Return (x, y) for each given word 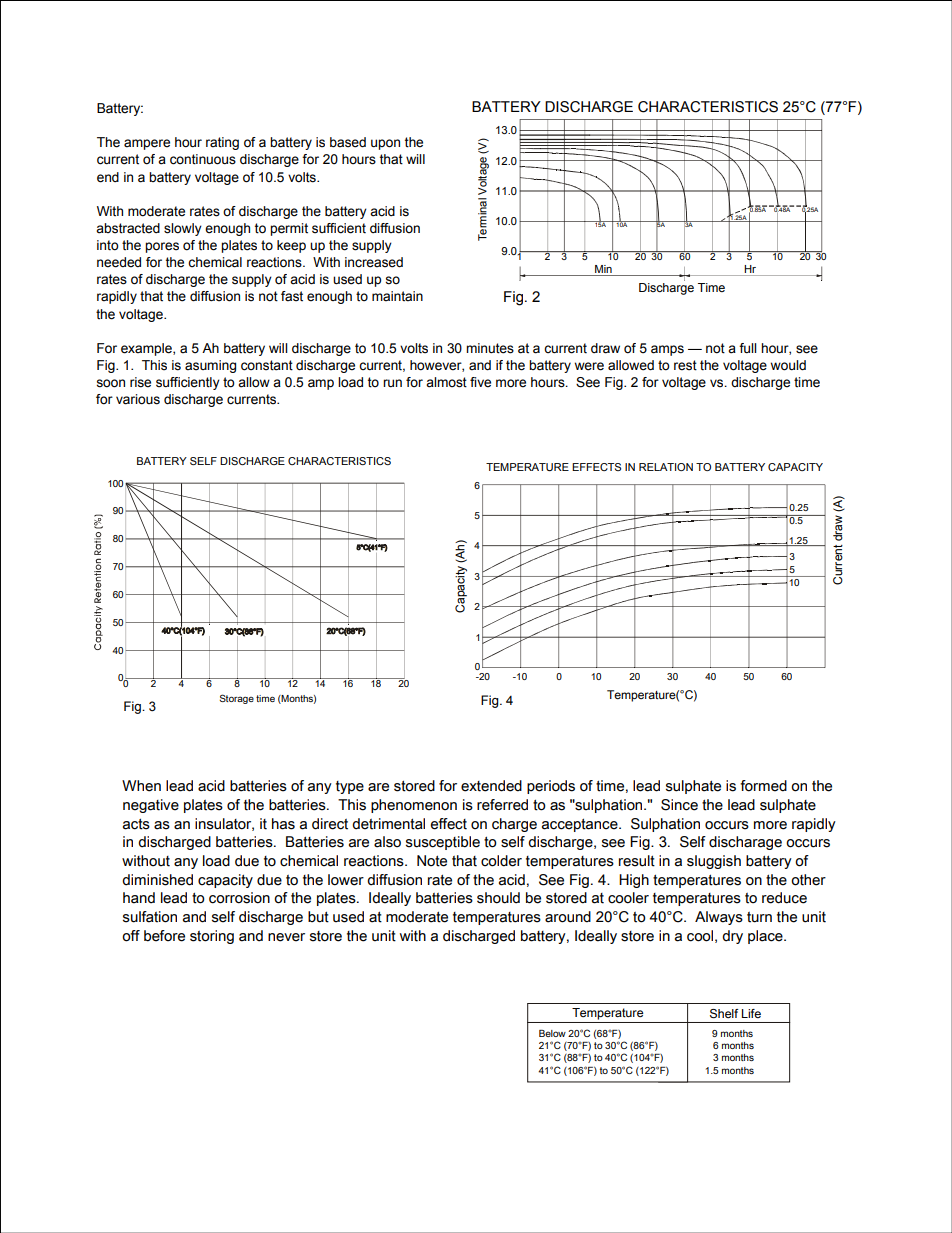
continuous (203, 159)
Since (679, 805)
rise (140, 382)
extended (491, 786)
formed (763, 786)
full (748, 348)
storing (212, 937)
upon (385, 144)
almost (446, 382)
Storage (236, 699)
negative (151, 806)
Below (552, 1033)
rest (685, 365)
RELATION (666, 467)
